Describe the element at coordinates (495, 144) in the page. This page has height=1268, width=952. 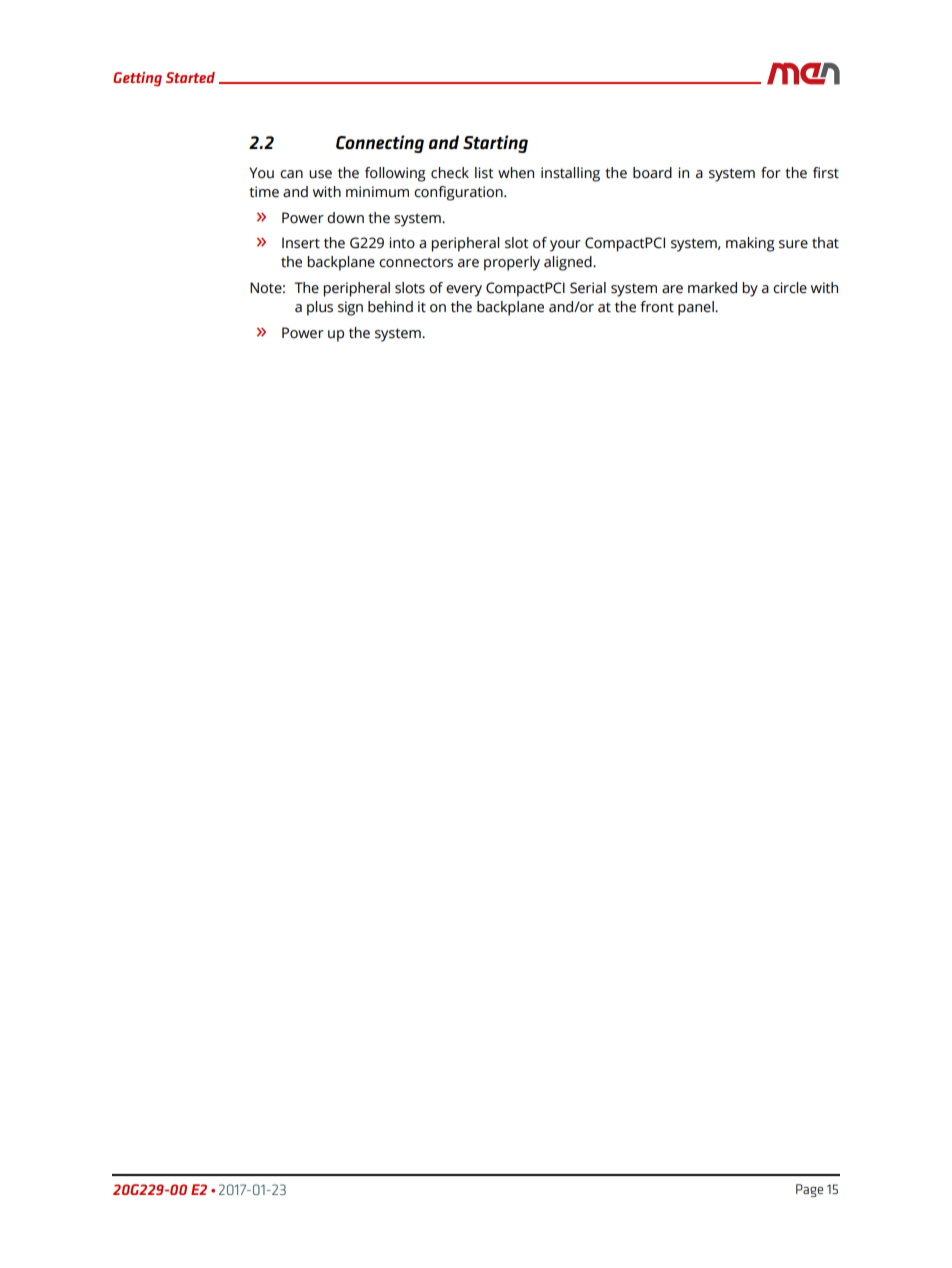
I see `Starting` at that location.
